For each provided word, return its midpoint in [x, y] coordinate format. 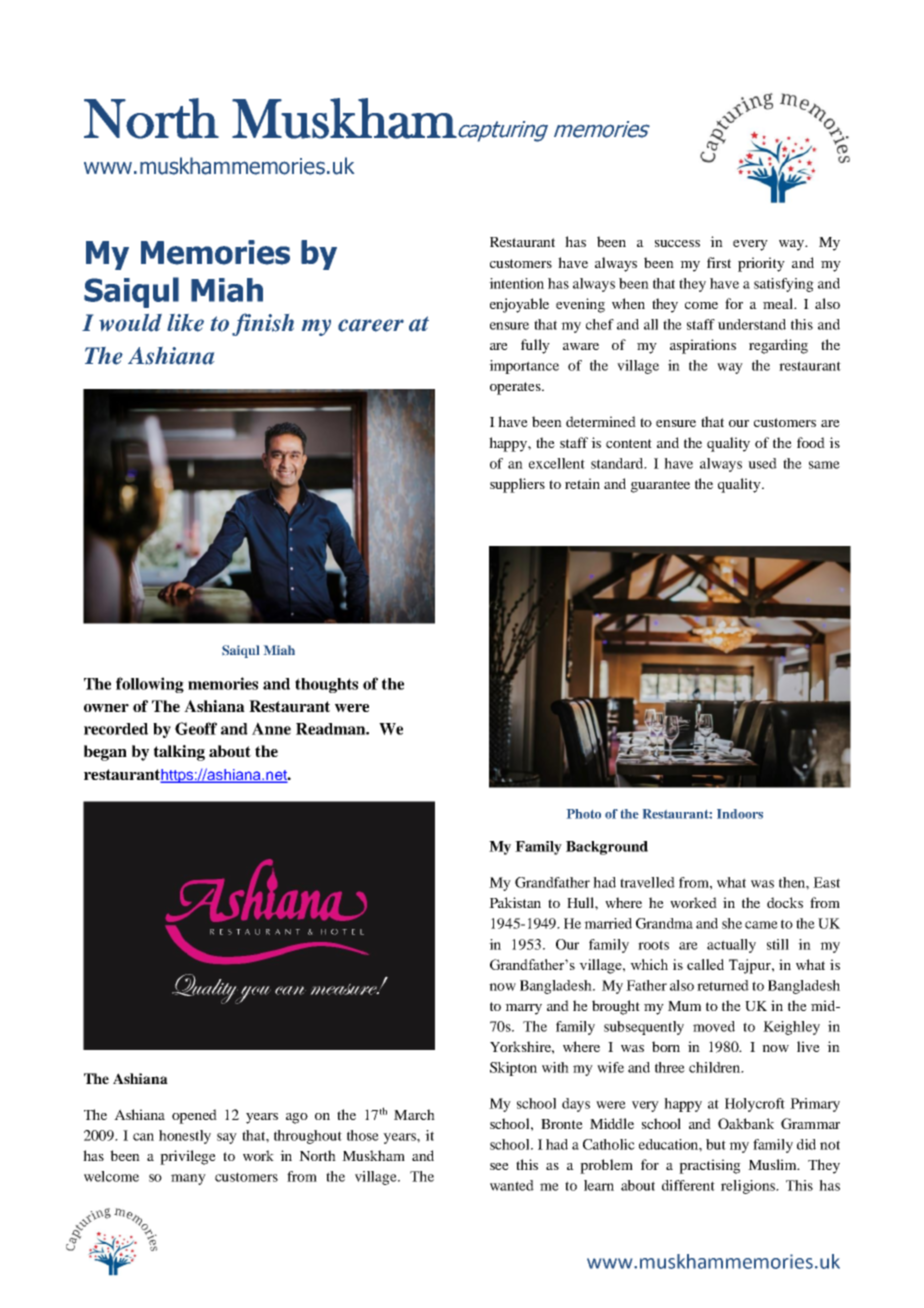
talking [179, 753]
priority [761, 264]
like [185, 323]
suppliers [517, 485]
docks [785, 902]
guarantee [660, 486]
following [150, 685]
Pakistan [515, 902]
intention [516, 283]
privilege [188, 1157]
